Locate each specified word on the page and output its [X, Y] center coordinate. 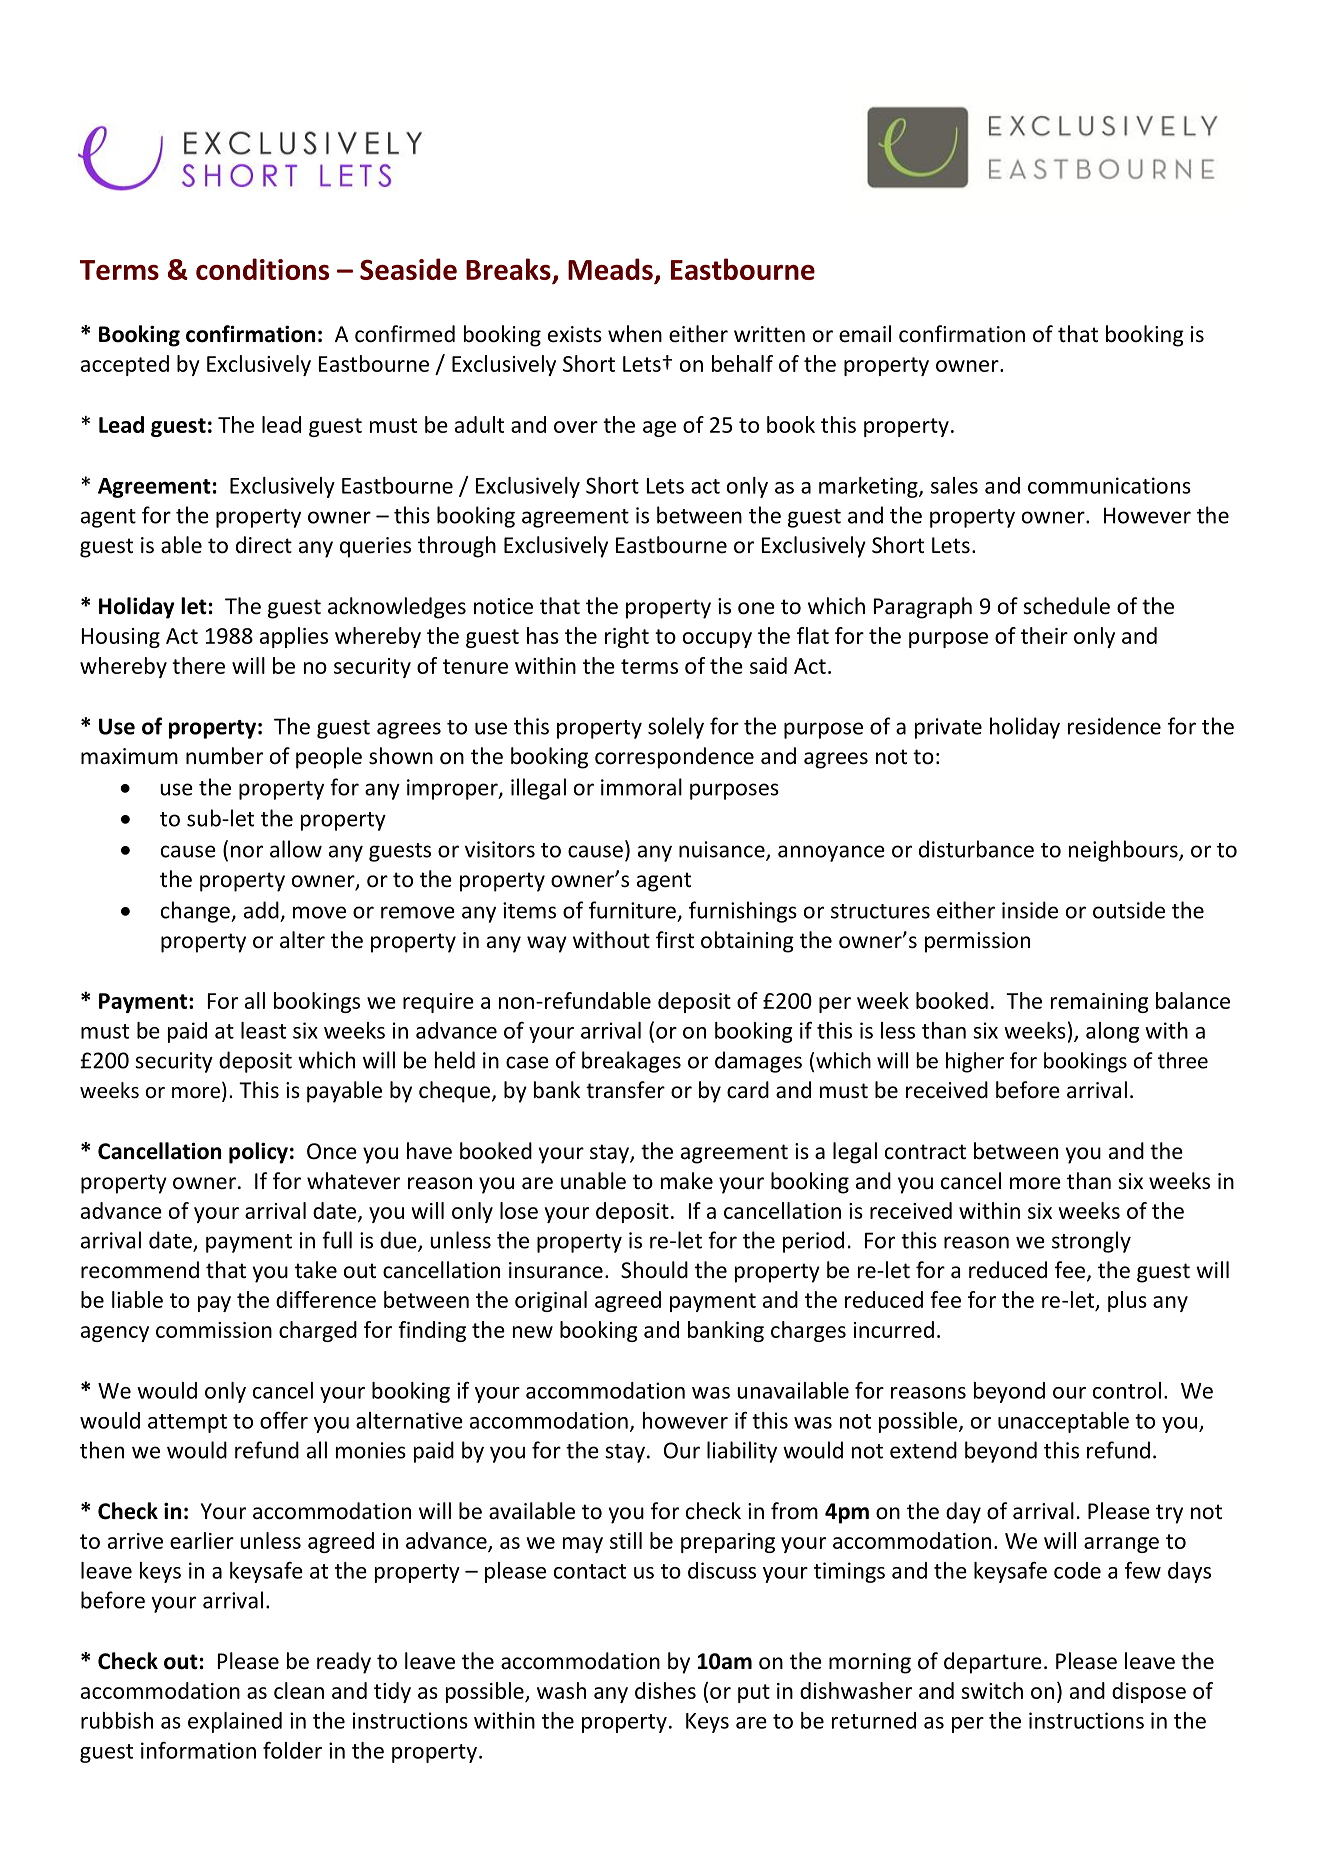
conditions [262, 269]
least [263, 1030]
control [1127, 1390]
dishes [665, 1690]
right [627, 637]
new [533, 1332]
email [865, 334]
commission [214, 1330]
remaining [1100, 1003]
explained [235, 1722]
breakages [631, 1062]
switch [992, 1690]
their [1044, 635]
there [198, 665]
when [635, 334]
